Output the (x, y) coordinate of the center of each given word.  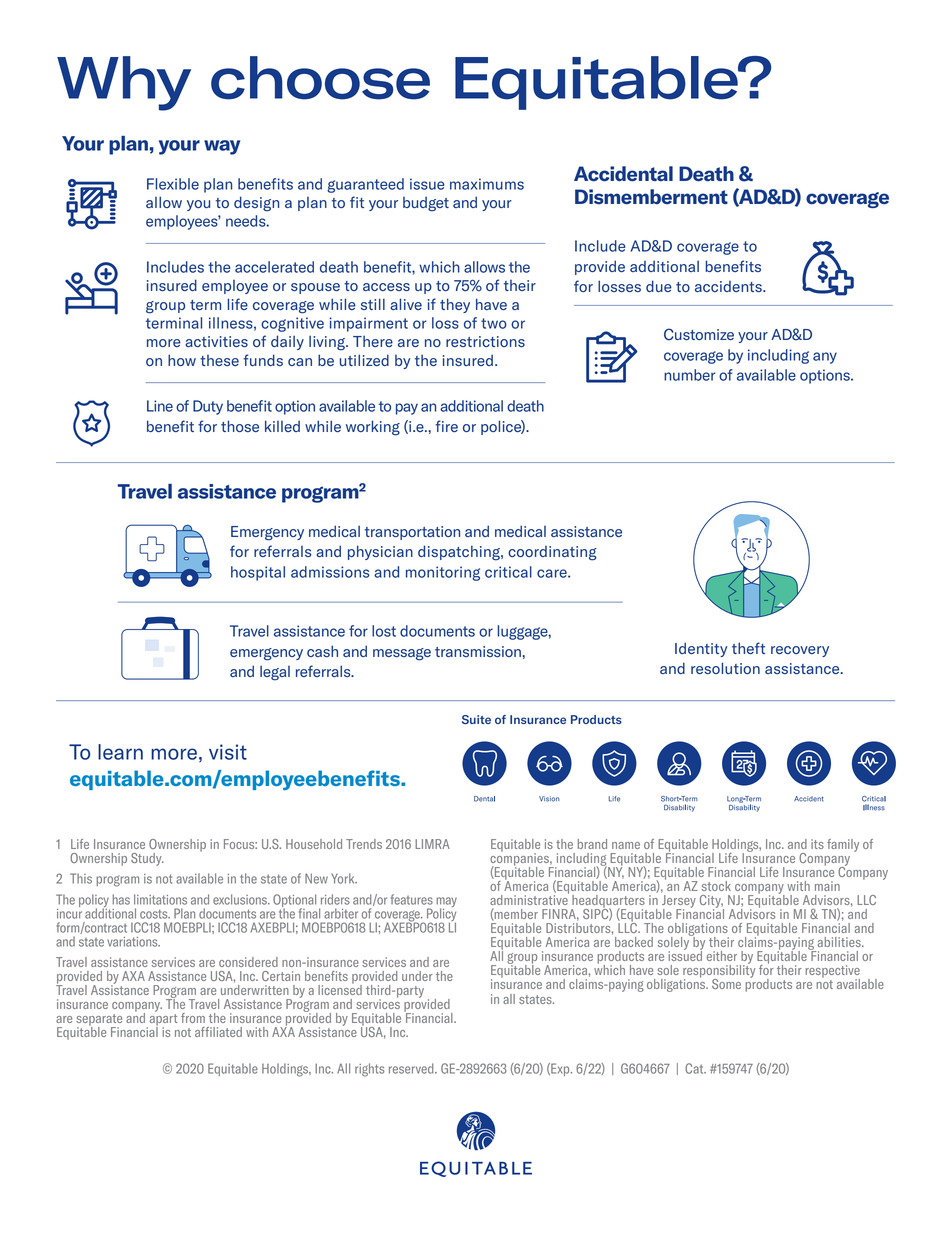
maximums (487, 184)
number (690, 375)
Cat (695, 1068)
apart (162, 1019)
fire (446, 426)
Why (124, 83)
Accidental (623, 174)
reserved (412, 1068)
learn (120, 752)
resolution (725, 668)
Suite (476, 719)
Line (160, 406)
